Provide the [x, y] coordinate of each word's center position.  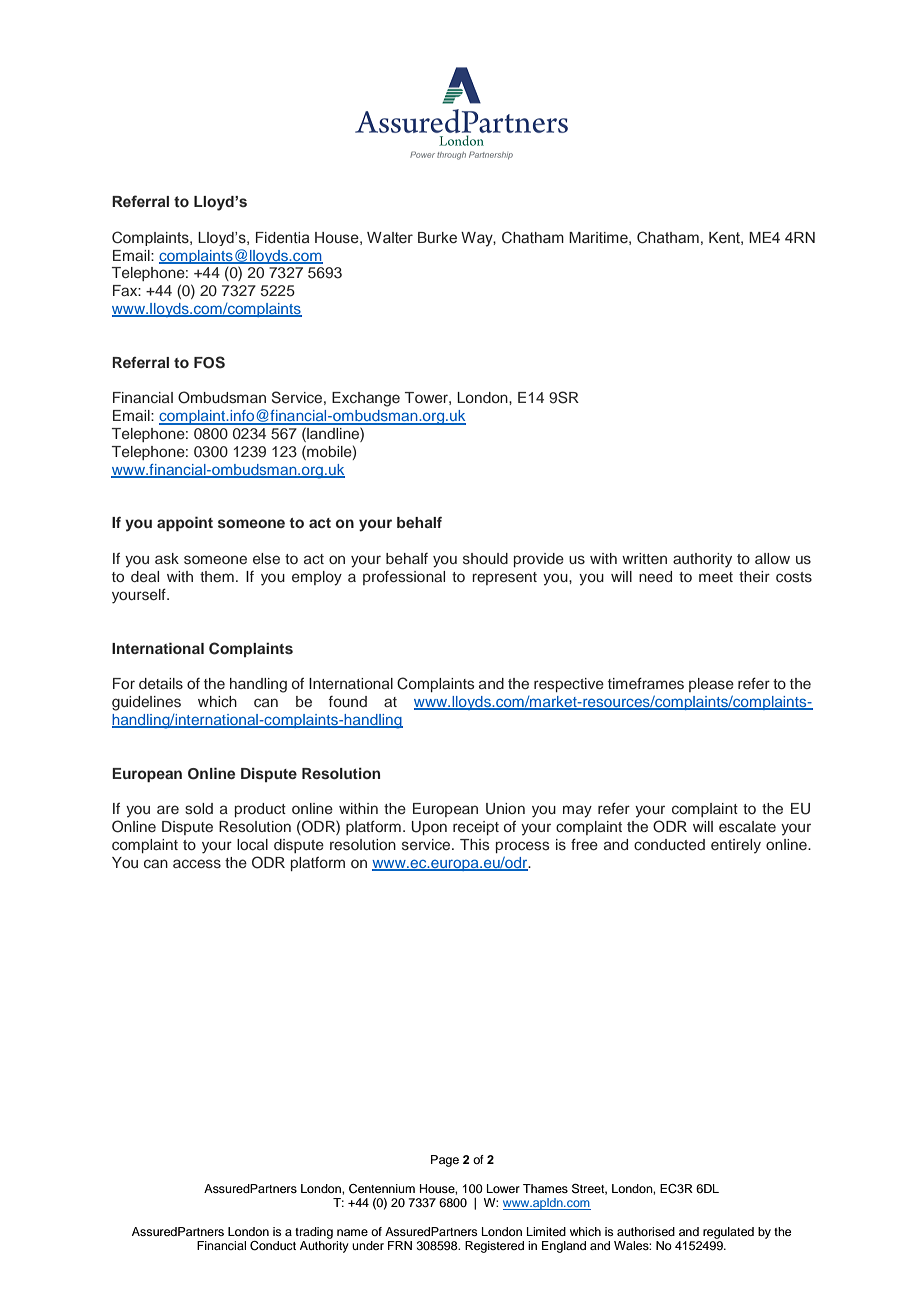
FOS [209, 362]
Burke [437, 237]
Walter [390, 237]
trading [314, 1233]
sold [199, 808]
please [711, 685]
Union [505, 809]
